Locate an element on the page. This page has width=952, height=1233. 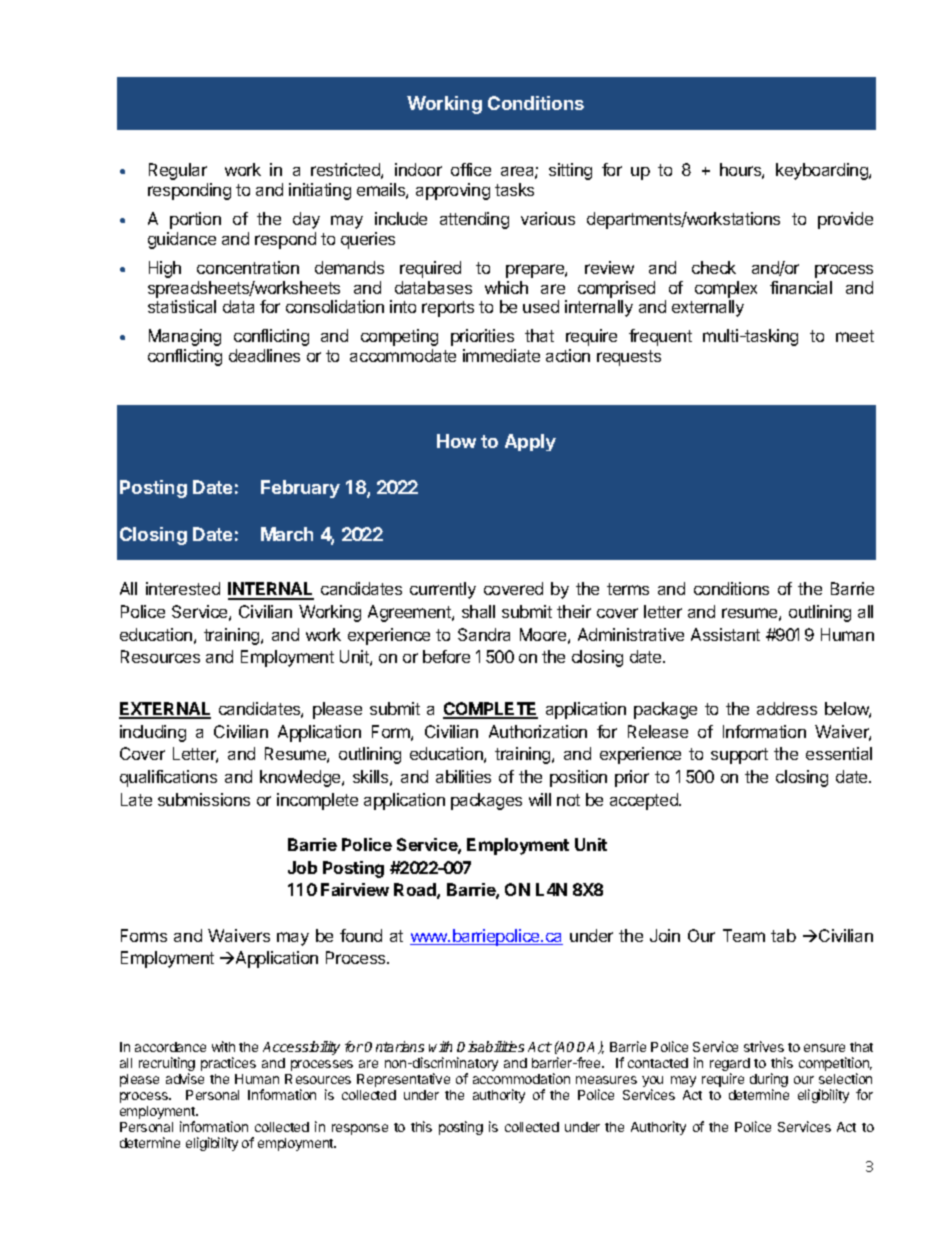
Apply is located at coordinates (530, 442).
